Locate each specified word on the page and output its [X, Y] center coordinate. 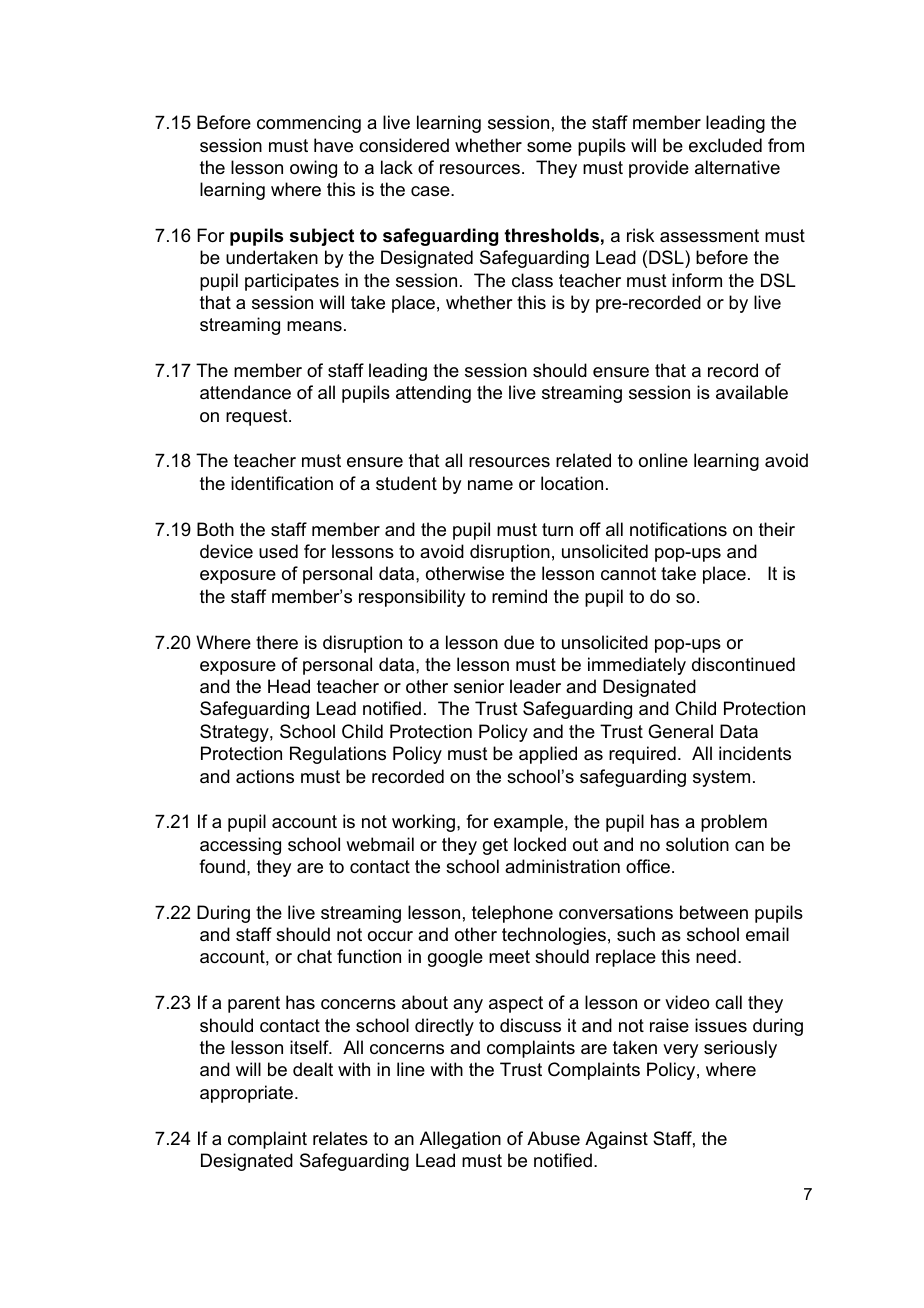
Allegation [460, 1140]
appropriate [248, 1094]
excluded [725, 145]
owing [313, 169]
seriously [740, 1049]
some [549, 147]
